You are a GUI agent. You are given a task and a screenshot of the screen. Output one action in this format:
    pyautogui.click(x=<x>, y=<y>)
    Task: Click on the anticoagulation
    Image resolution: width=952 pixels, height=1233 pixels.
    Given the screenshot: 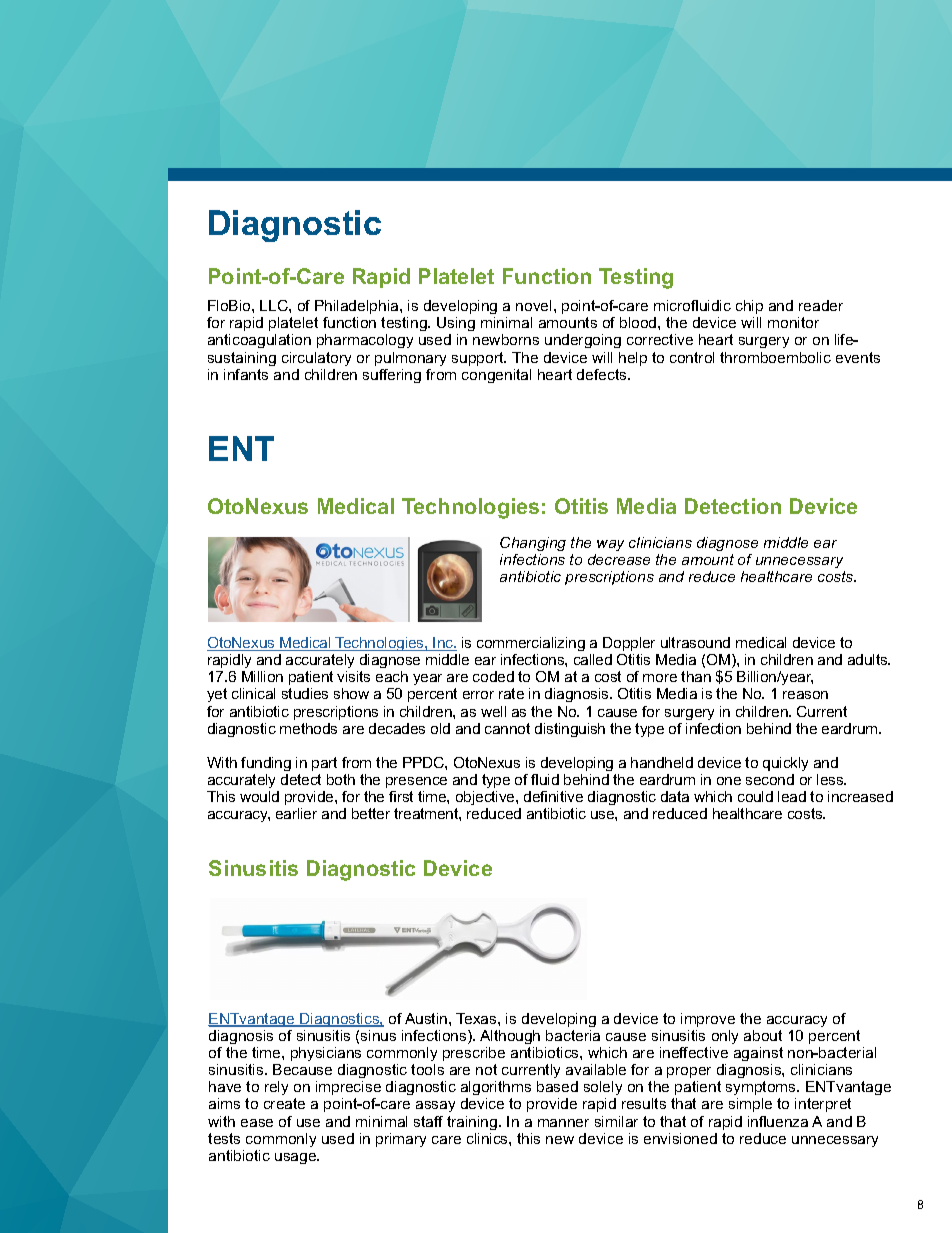 What is the action you would take?
    pyautogui.click(x=259, y=341)
